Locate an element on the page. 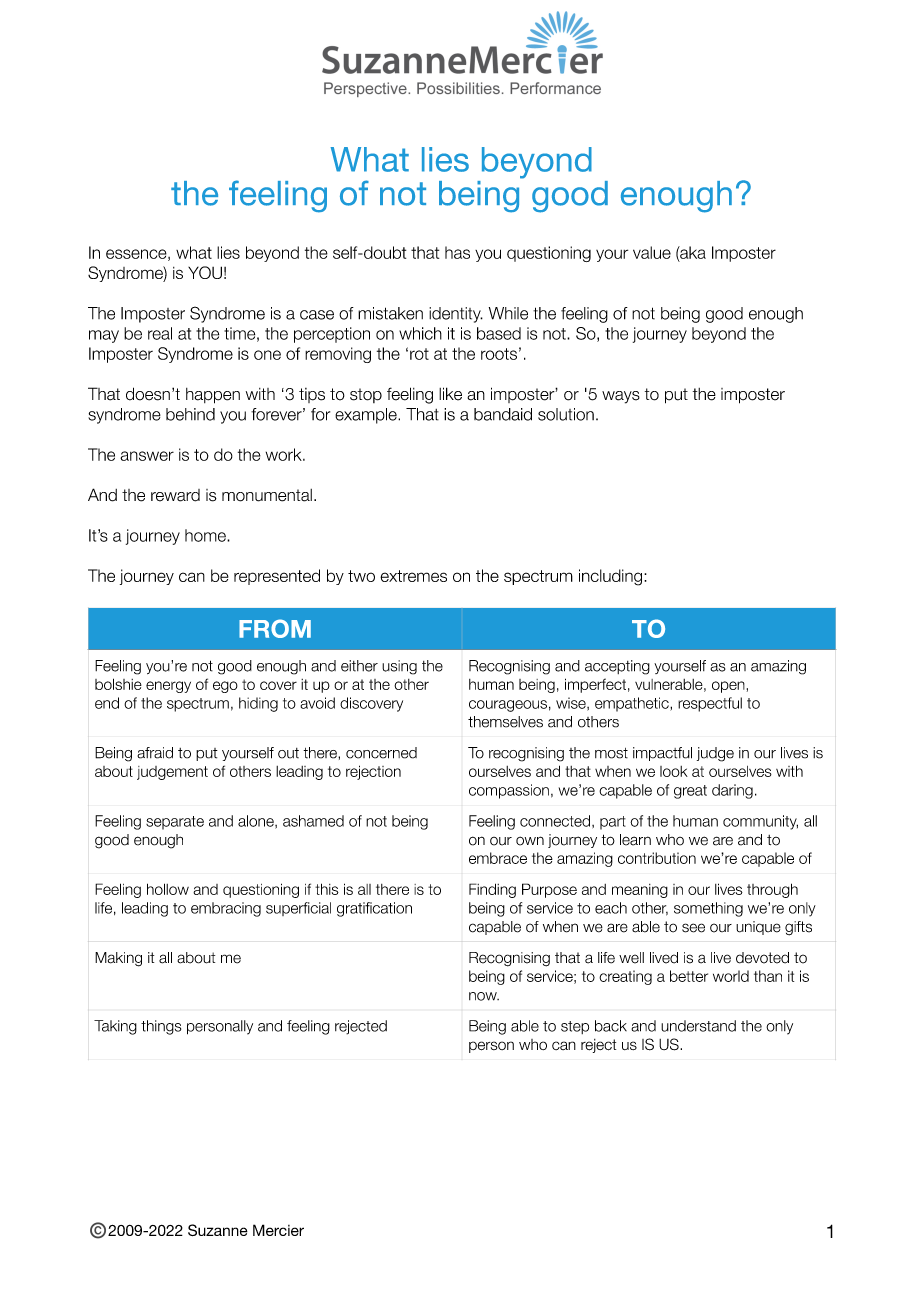 This document has width=924, height=1308. themselves is located at coordinates (505, 722).
